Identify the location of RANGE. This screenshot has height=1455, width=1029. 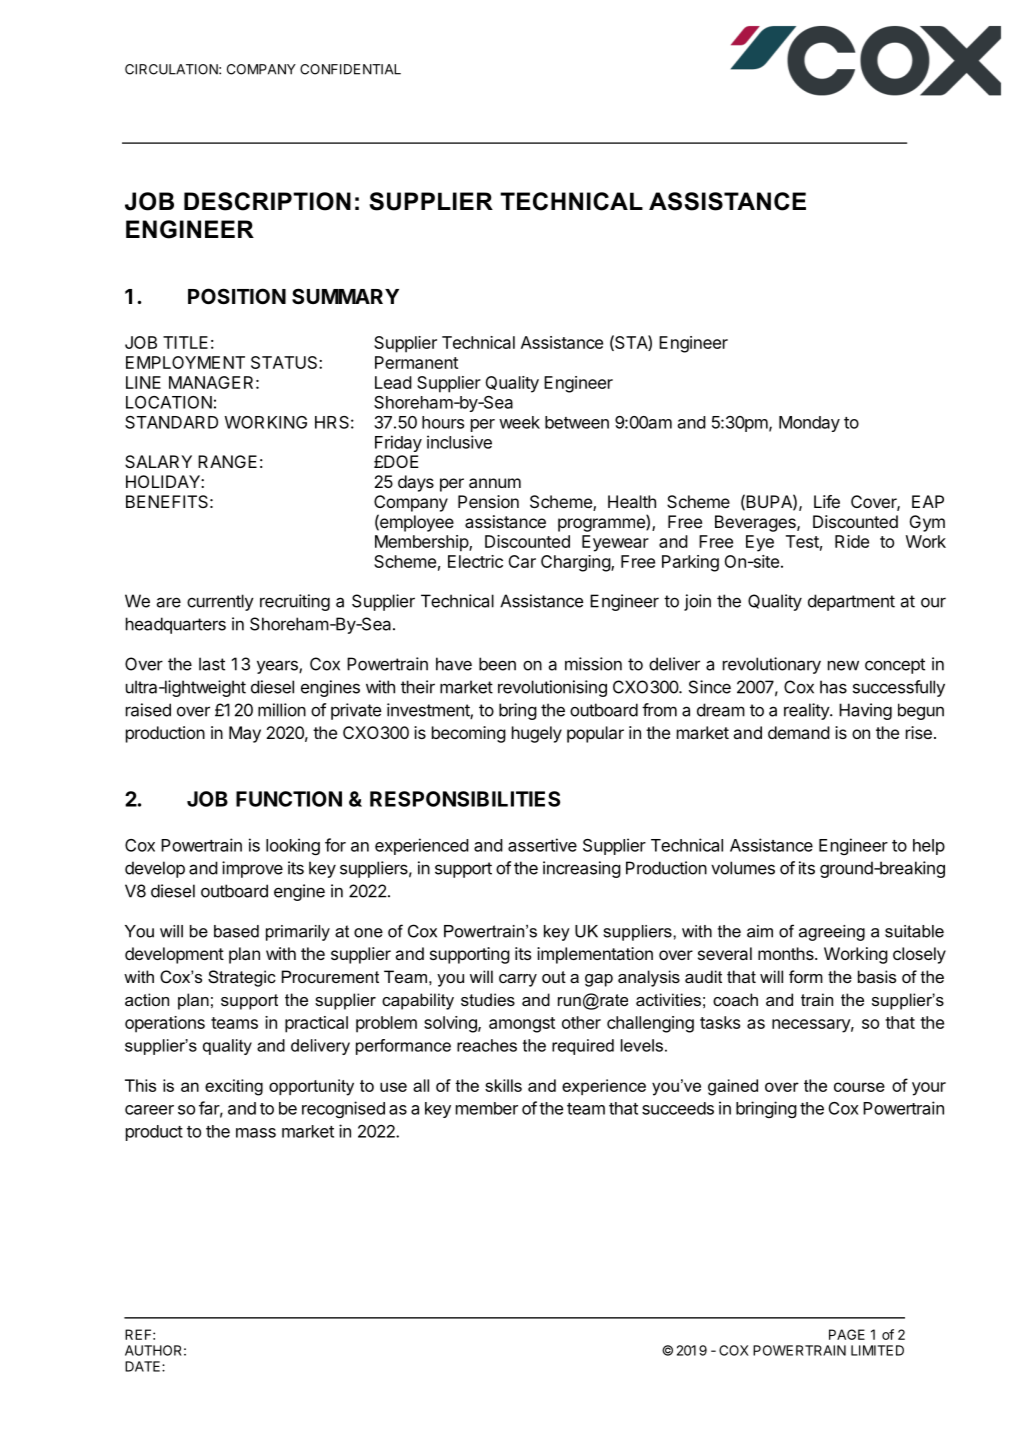
(227, 461).
